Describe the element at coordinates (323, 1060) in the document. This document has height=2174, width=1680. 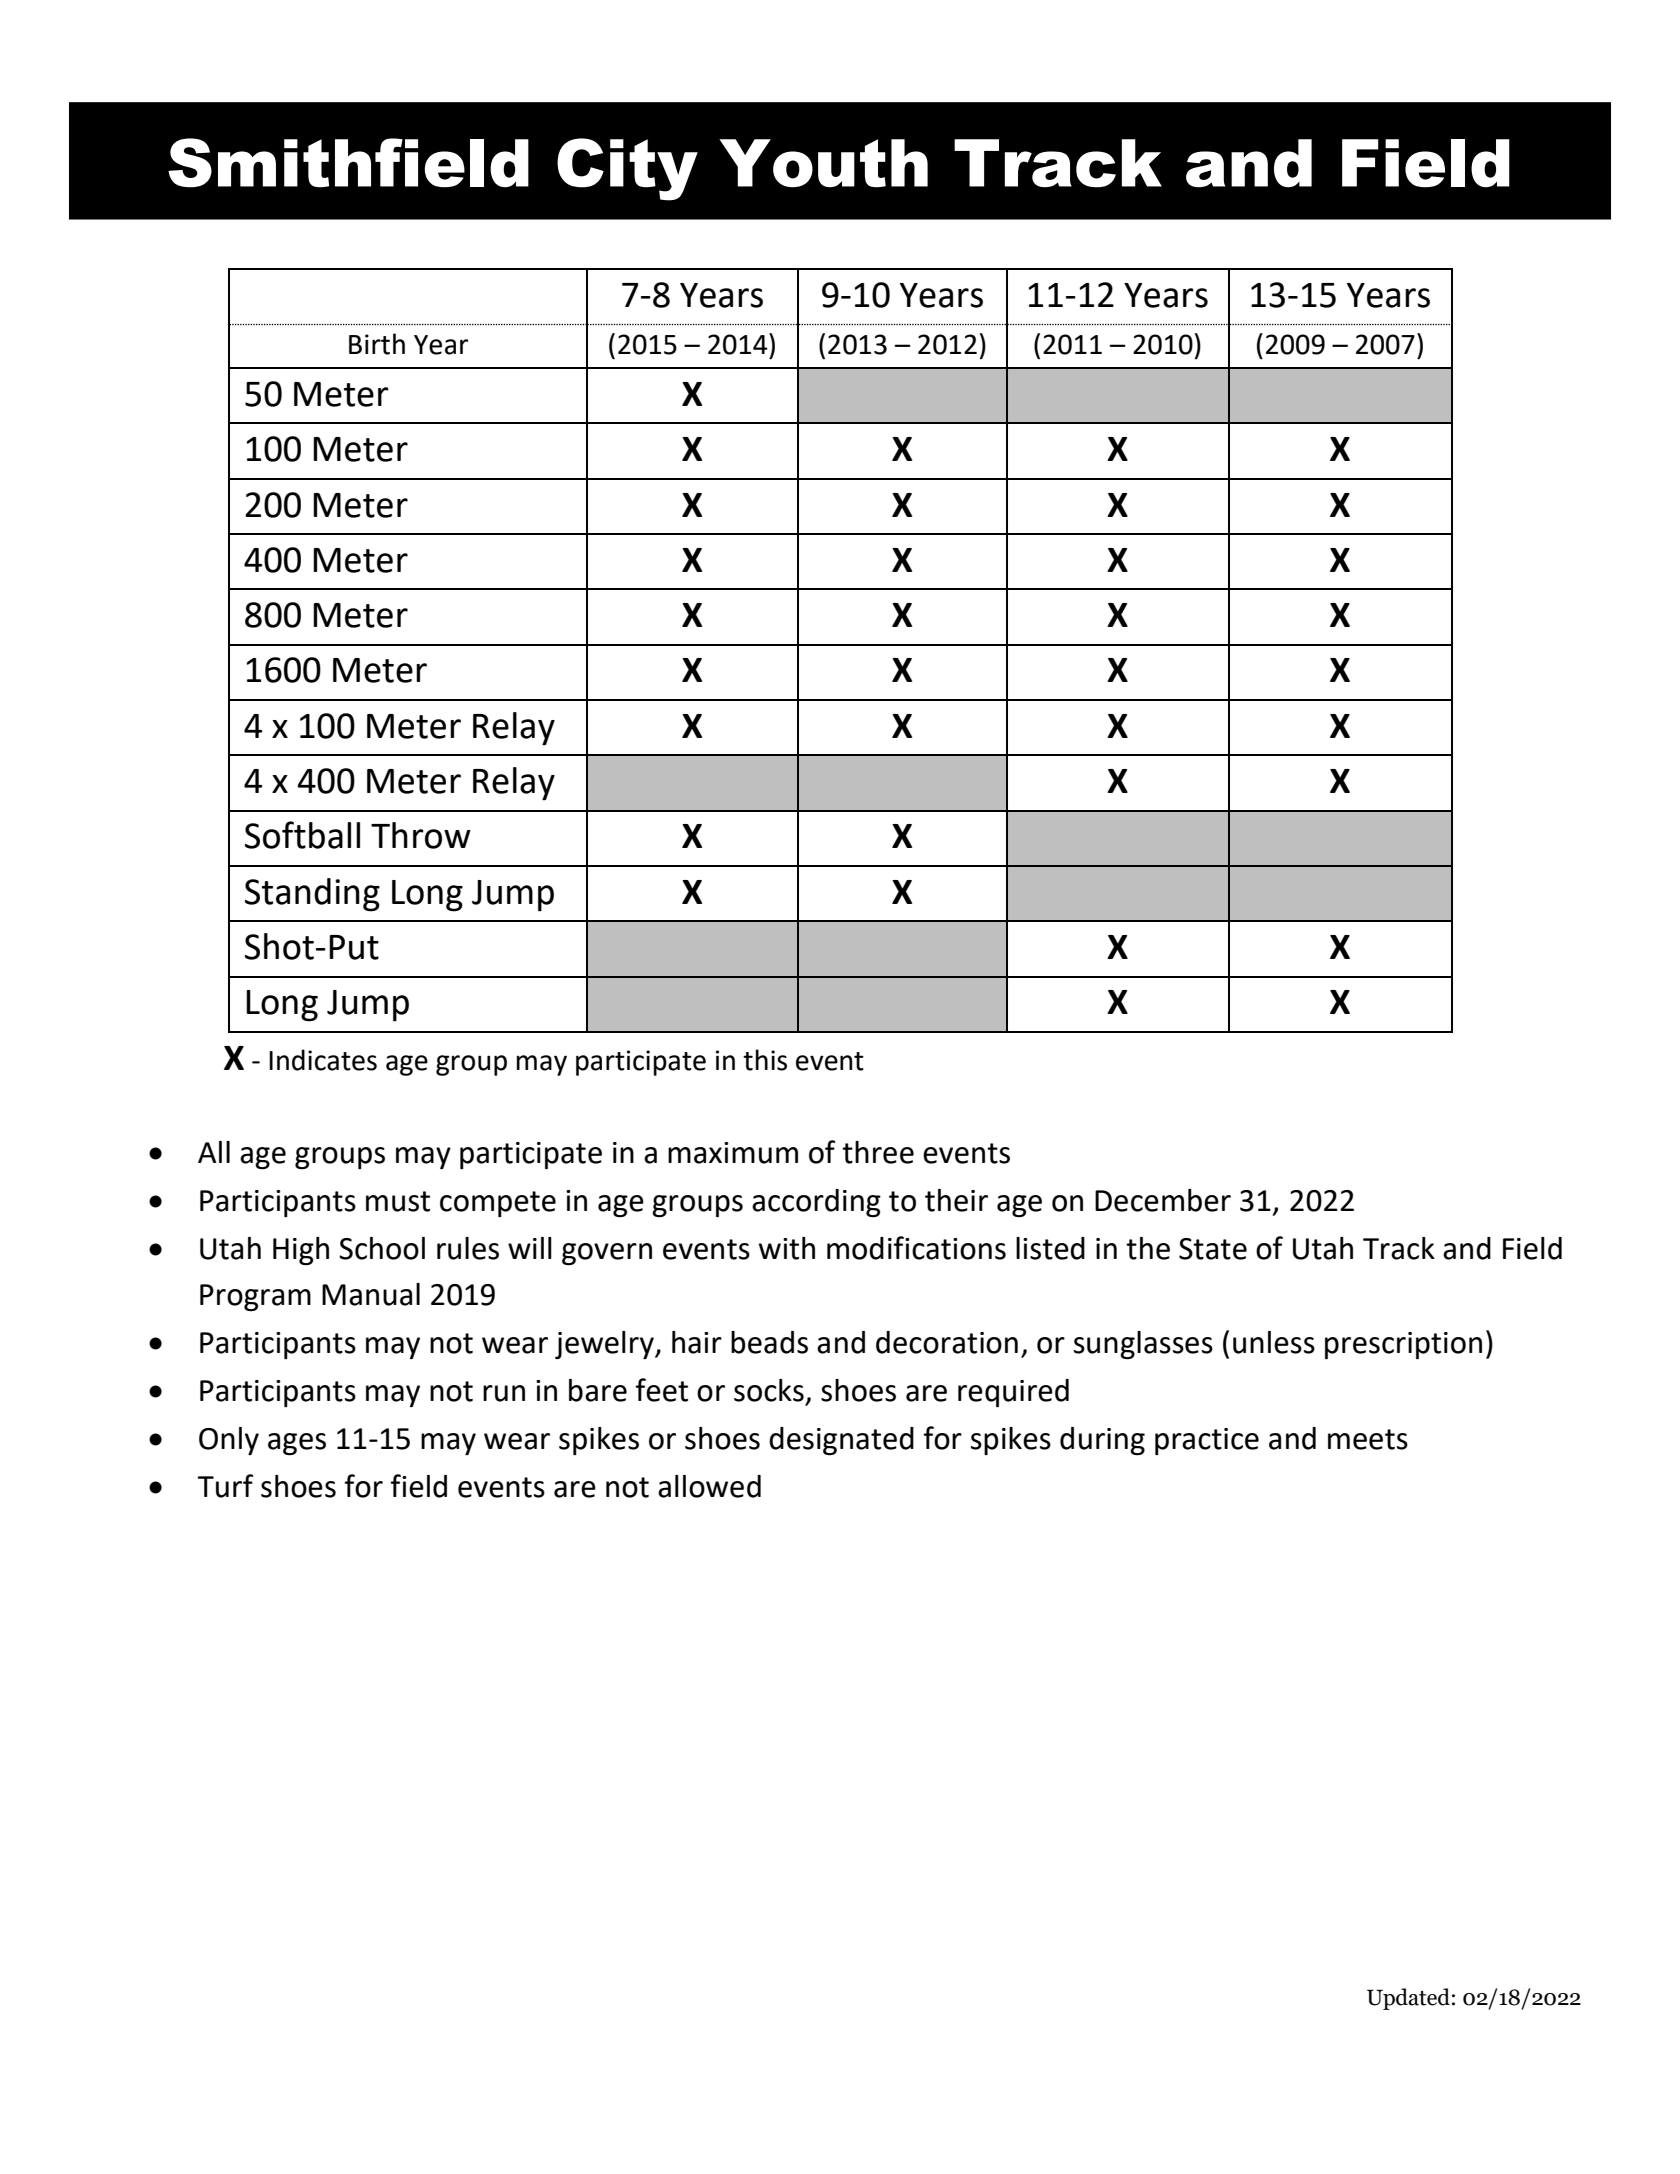
I see `Indicates` at that location.
